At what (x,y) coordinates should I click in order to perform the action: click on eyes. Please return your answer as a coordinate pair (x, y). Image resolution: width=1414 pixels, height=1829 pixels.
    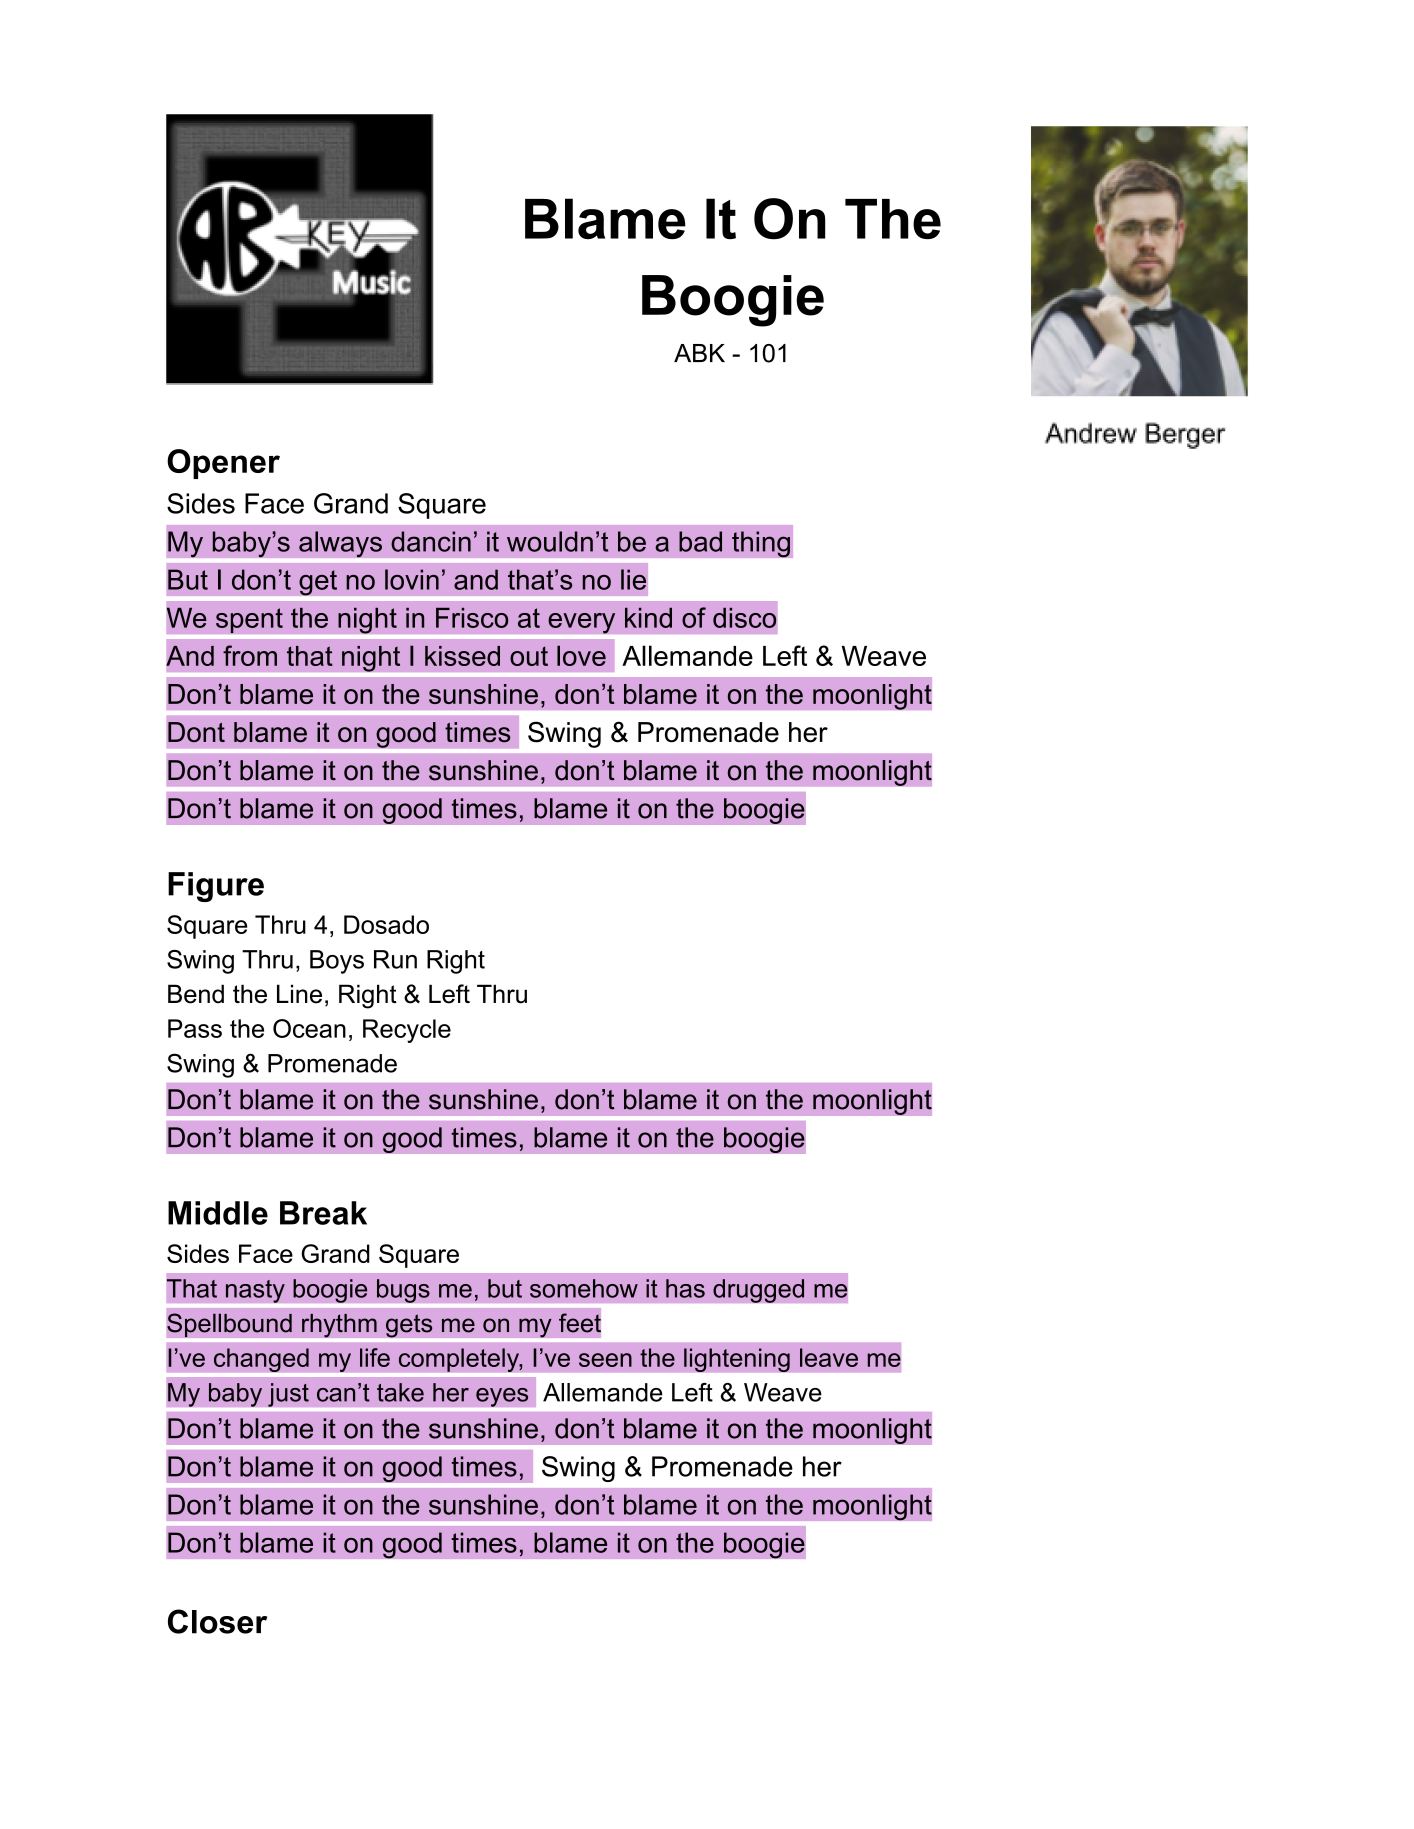
    Looking at the image, I should click on (502, 1397).
